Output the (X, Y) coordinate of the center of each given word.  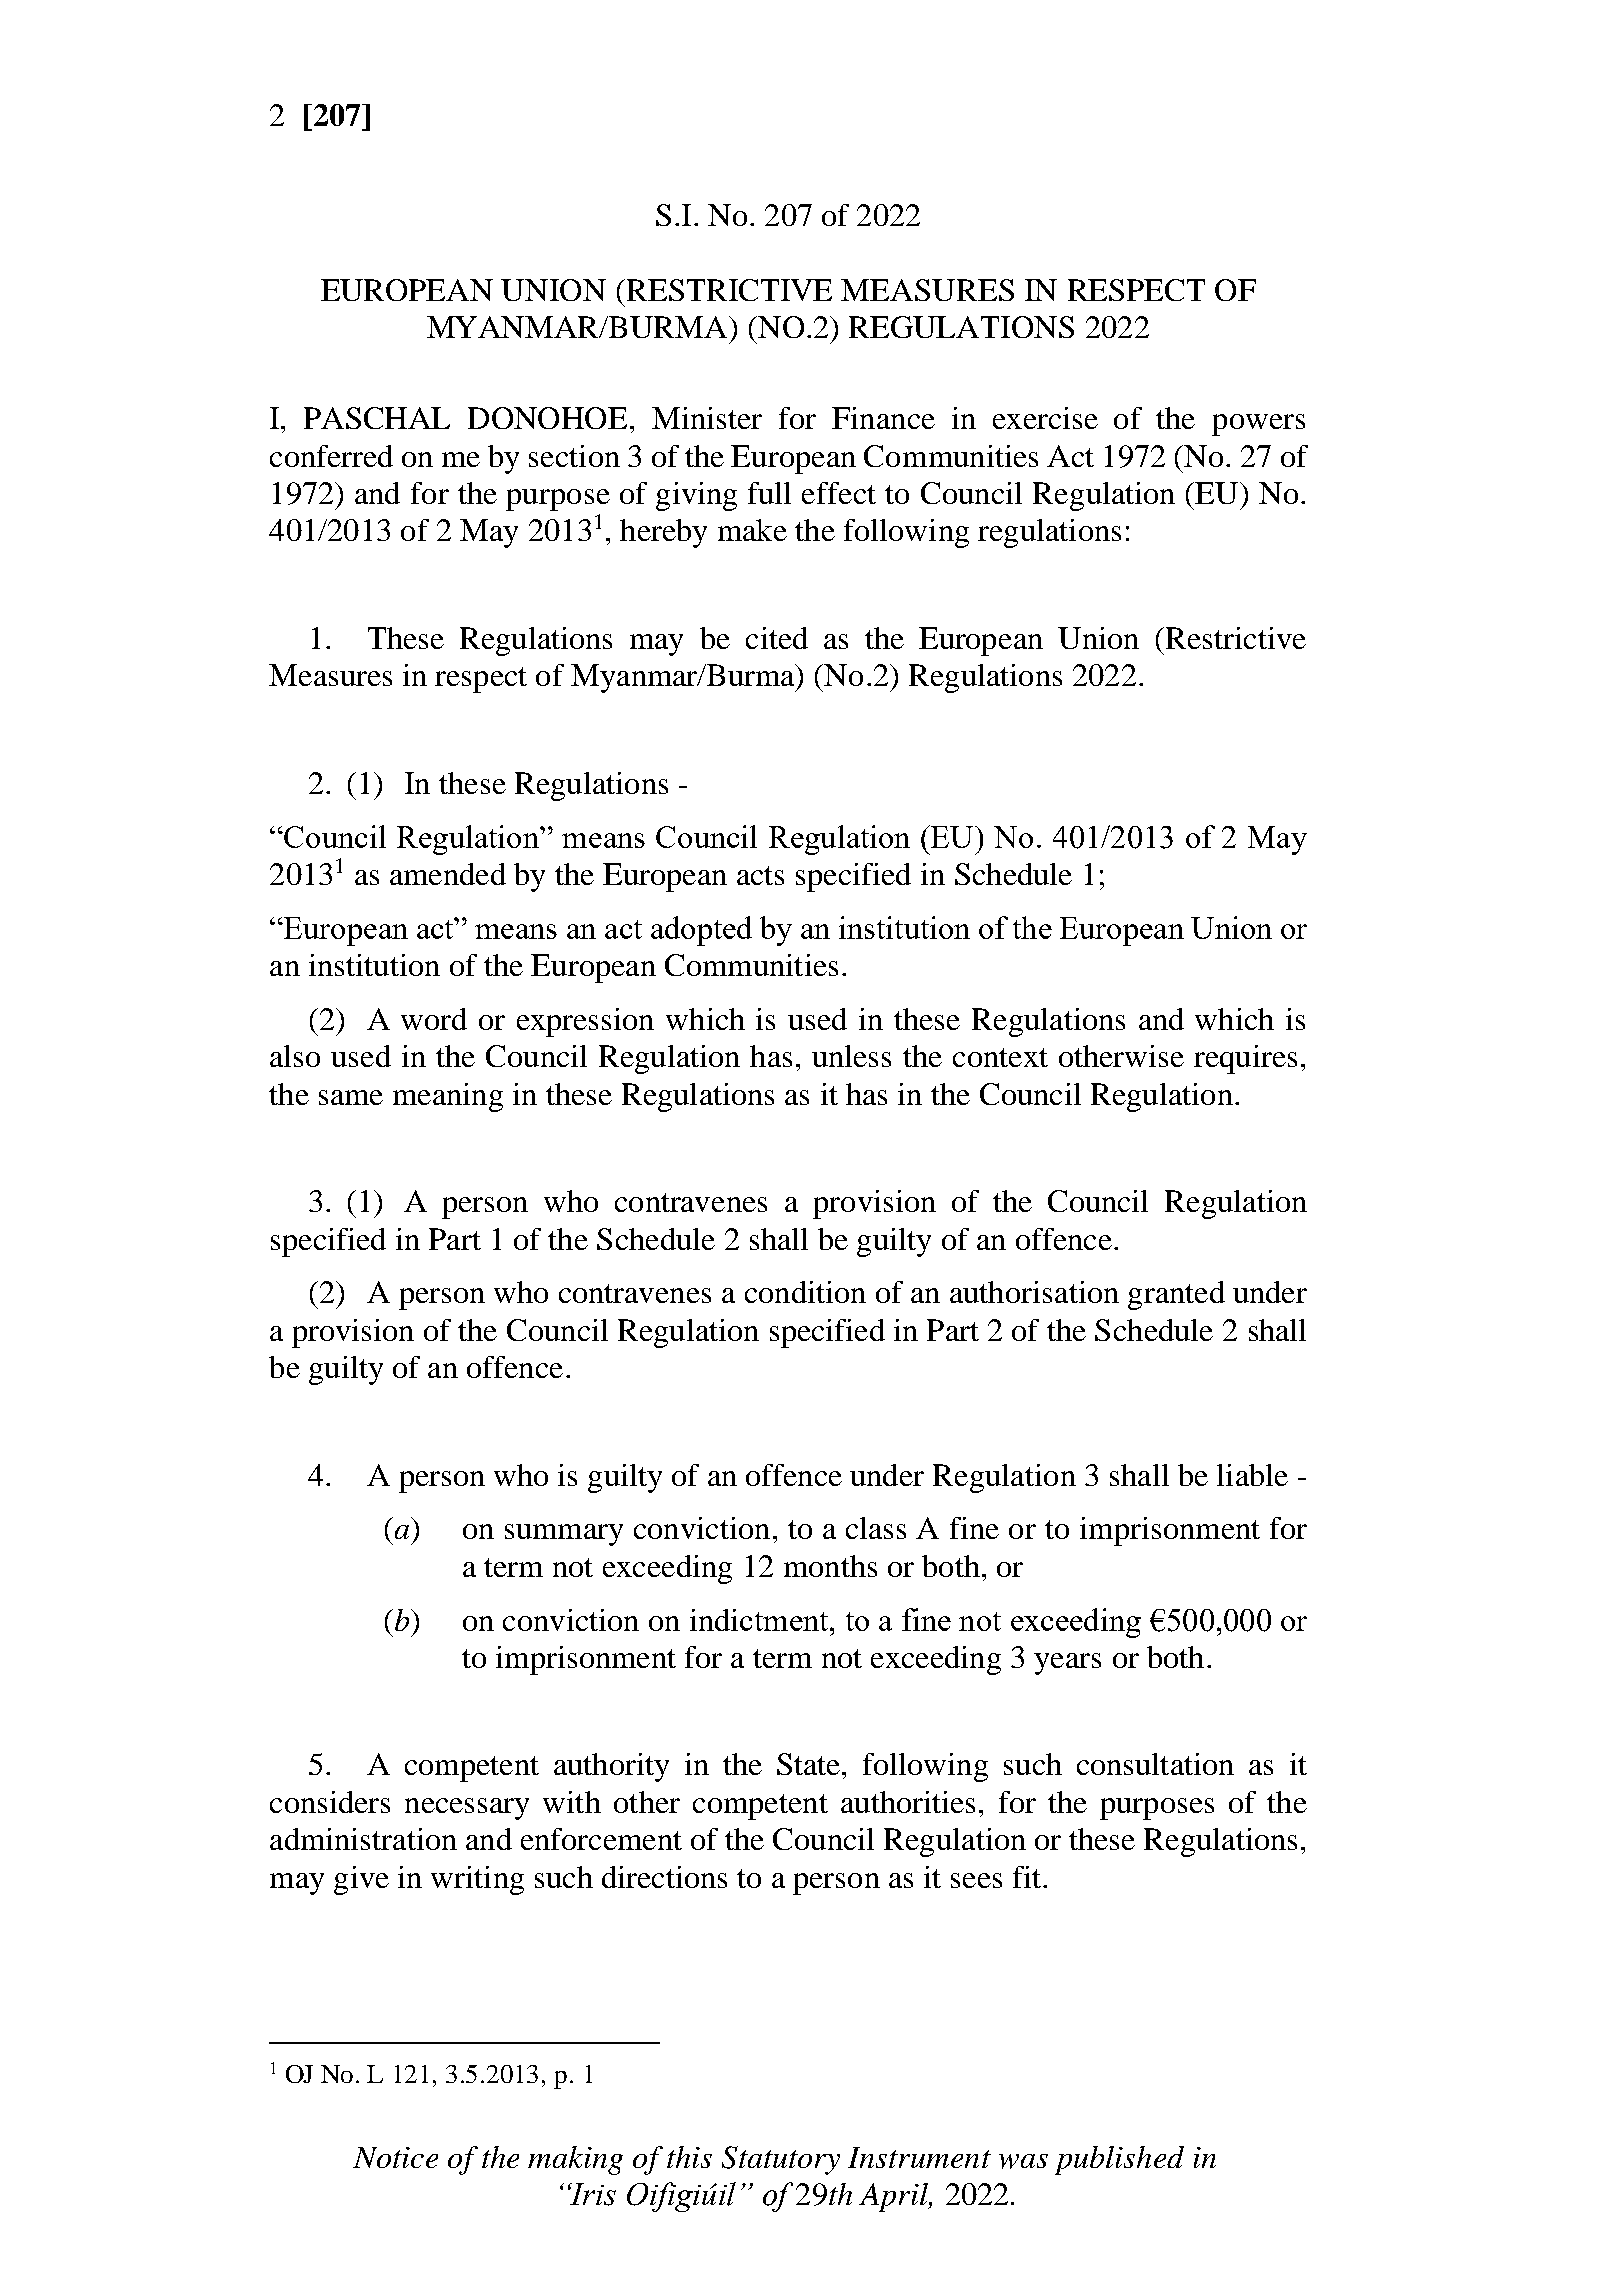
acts (760, 875)
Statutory (781, 2160)
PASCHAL (377, 418)
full (769, 493)
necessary (467, 1809)
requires (1245, 1059)
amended (448, 874)
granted (1176, 1295)
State (810, 1764)
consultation (1155, 1764)
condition (805, 1292)
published (1119, 2160)
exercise (1045, 418)
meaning (448, 1097)
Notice (395, 2157)
